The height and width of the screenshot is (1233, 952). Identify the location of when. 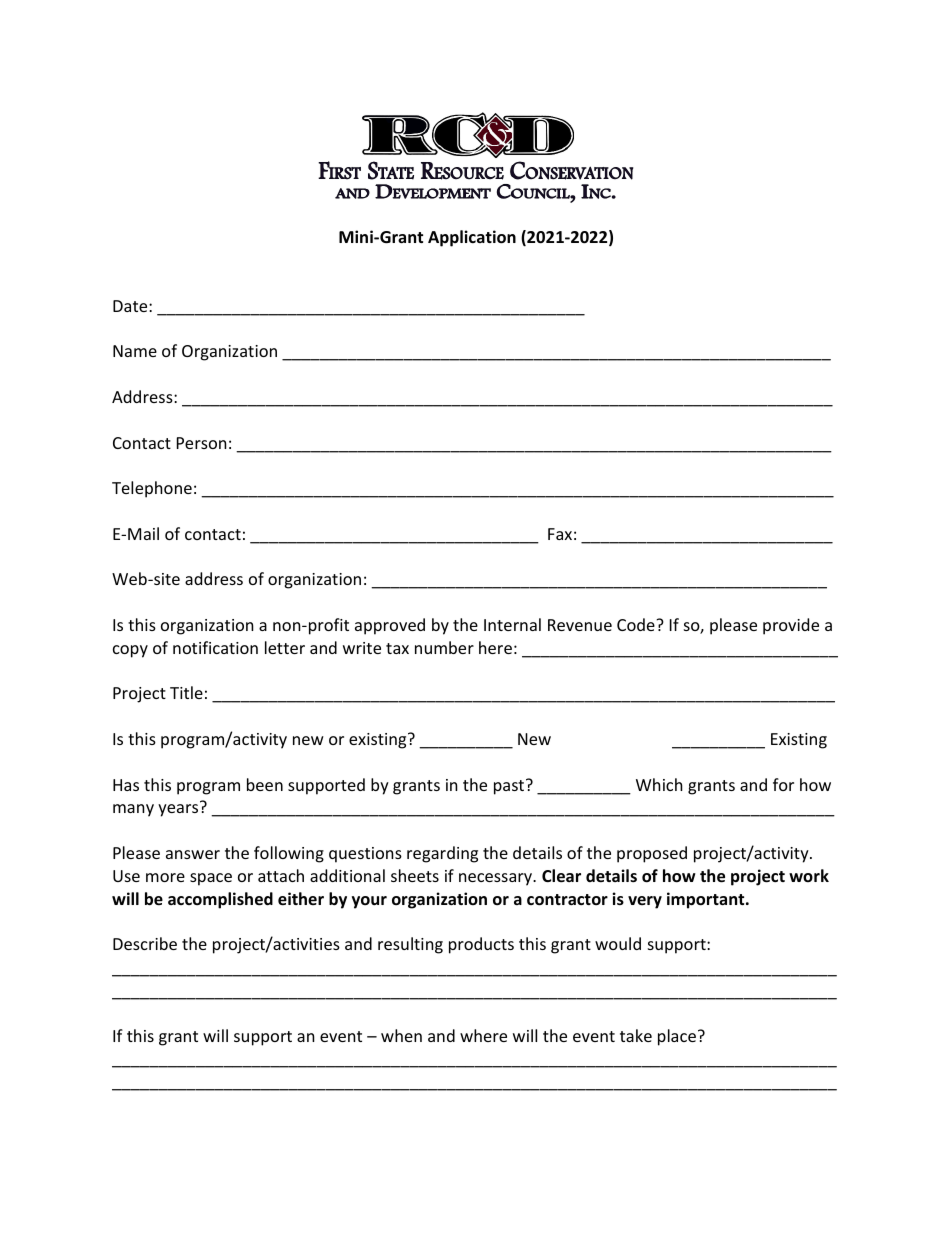
(401, 1035).
